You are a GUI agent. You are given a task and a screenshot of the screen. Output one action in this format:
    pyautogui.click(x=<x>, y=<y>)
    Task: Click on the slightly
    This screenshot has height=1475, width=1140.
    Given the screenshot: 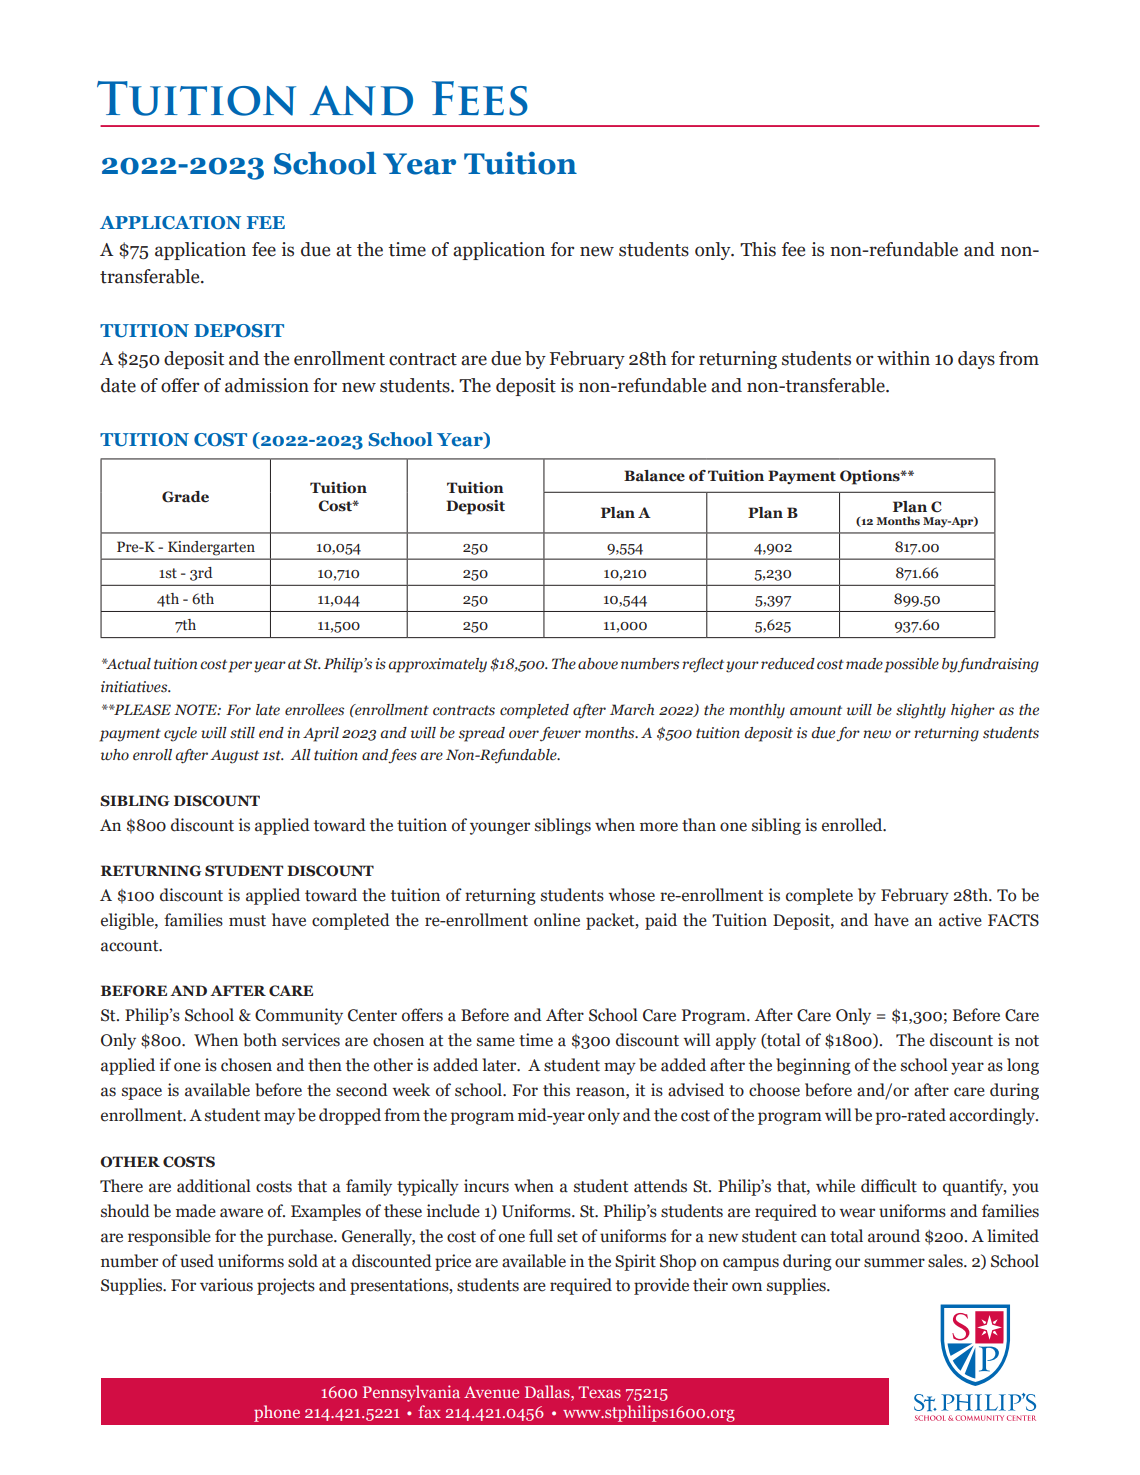 What is the action you would take?
    pyautogui.click(x=921, y=711)
